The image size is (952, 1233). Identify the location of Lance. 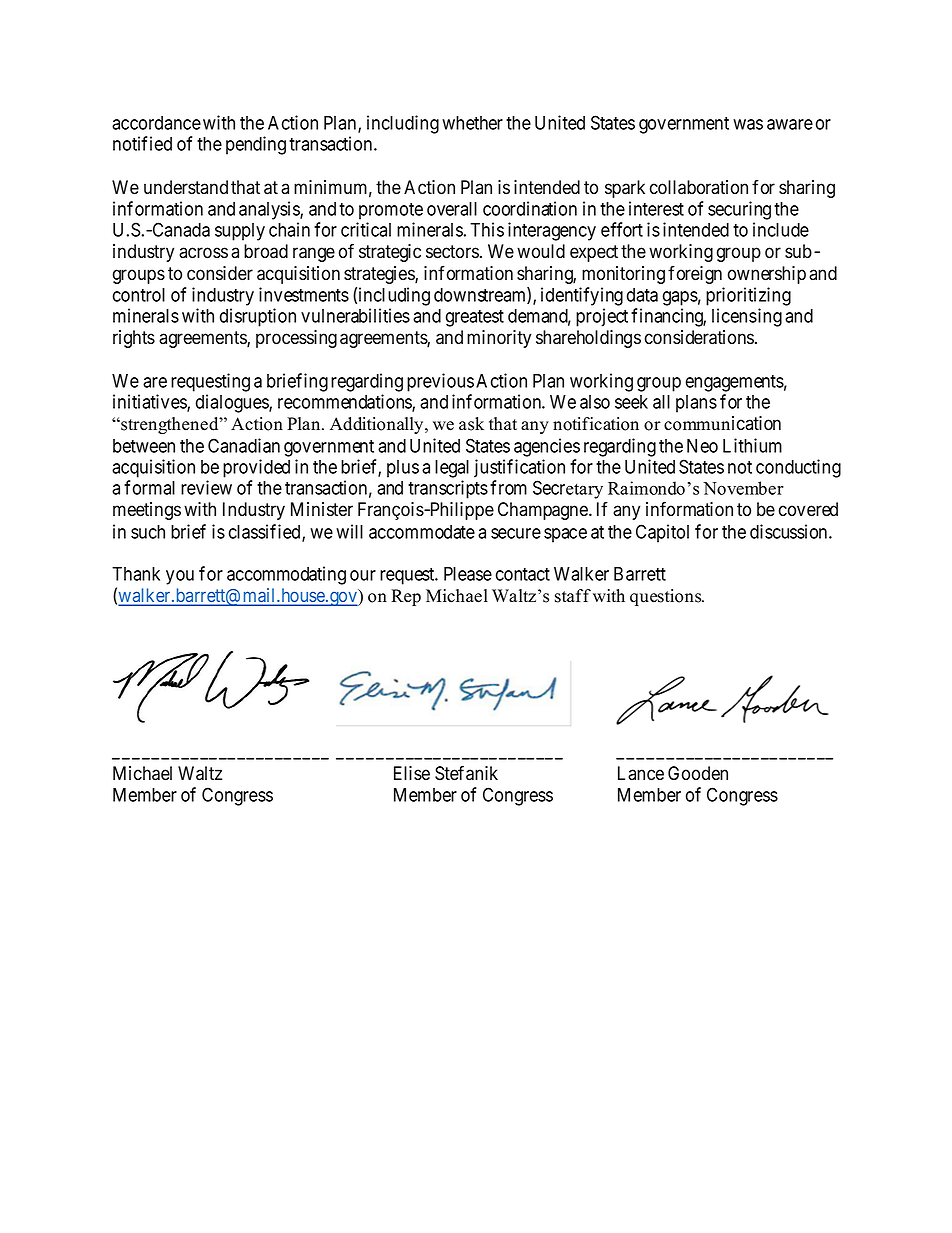
(641, 773).
